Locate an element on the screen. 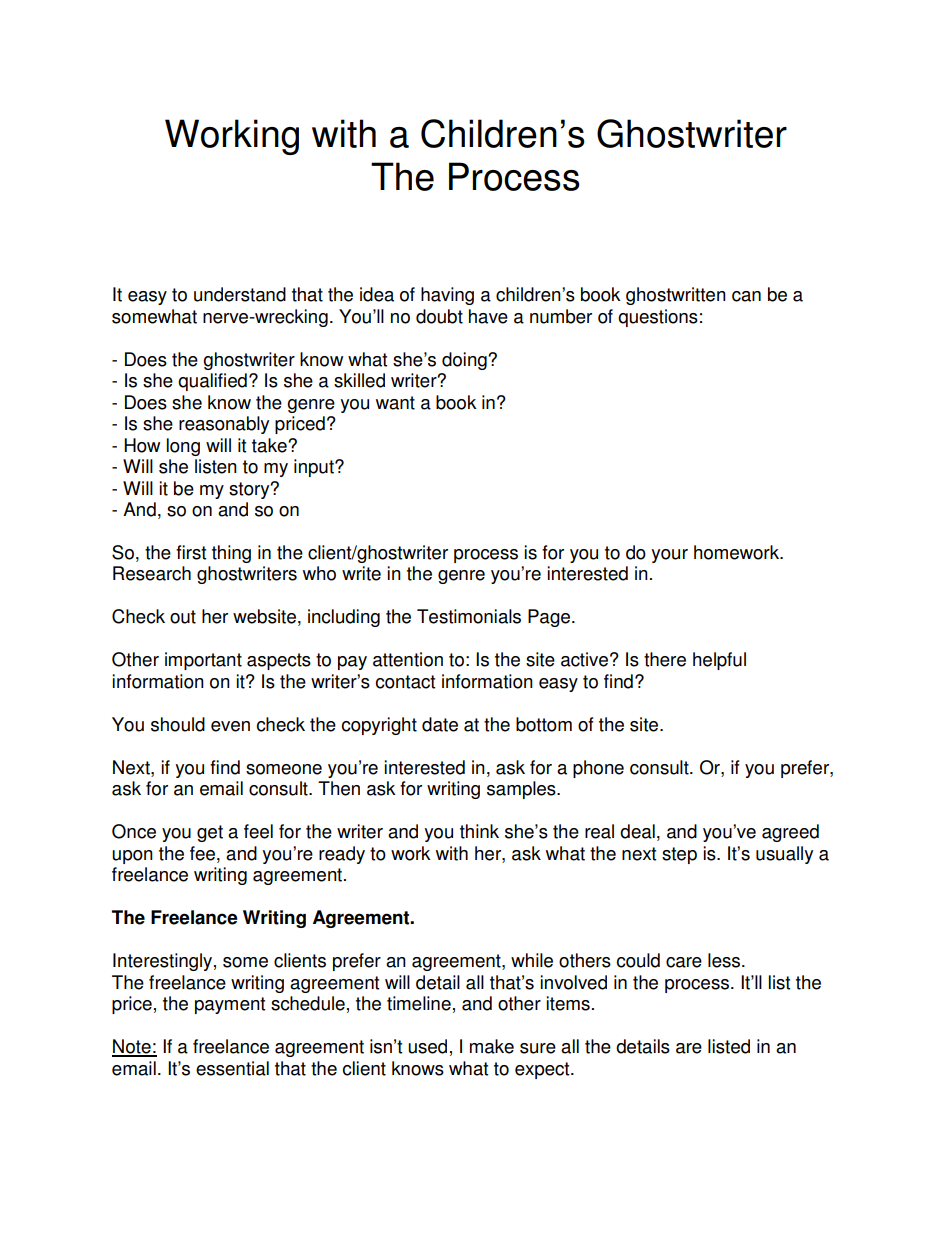 The image size is (952, 1233). get is located at coordinates (210, 833).
